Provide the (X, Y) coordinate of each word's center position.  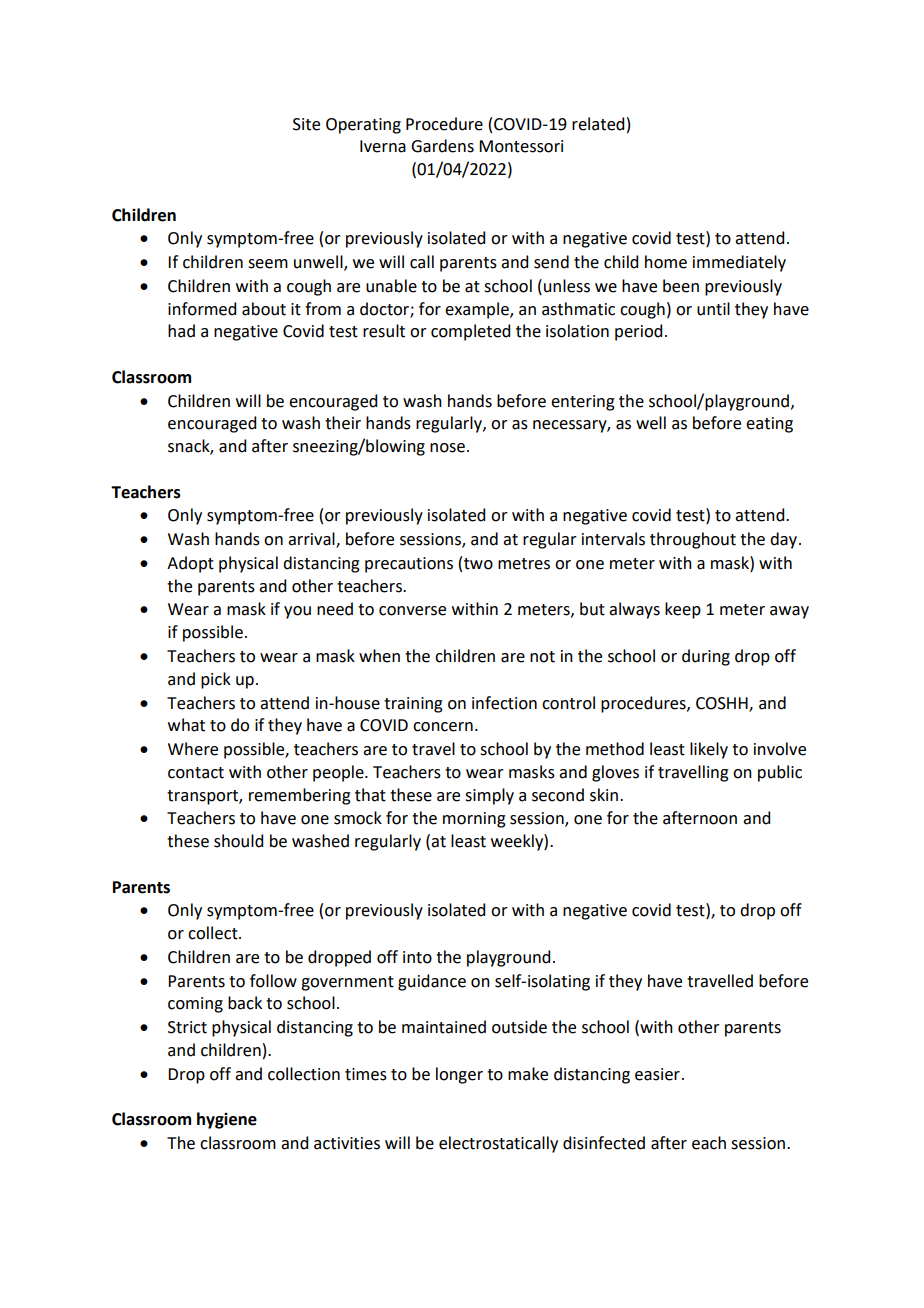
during (706, 657)
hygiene (227, 1120)
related (598, 124)
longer (459, 1075)
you (297, 612)
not (542, 657)
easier (657, 1074)
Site (306, 124)
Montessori (521, 146)
